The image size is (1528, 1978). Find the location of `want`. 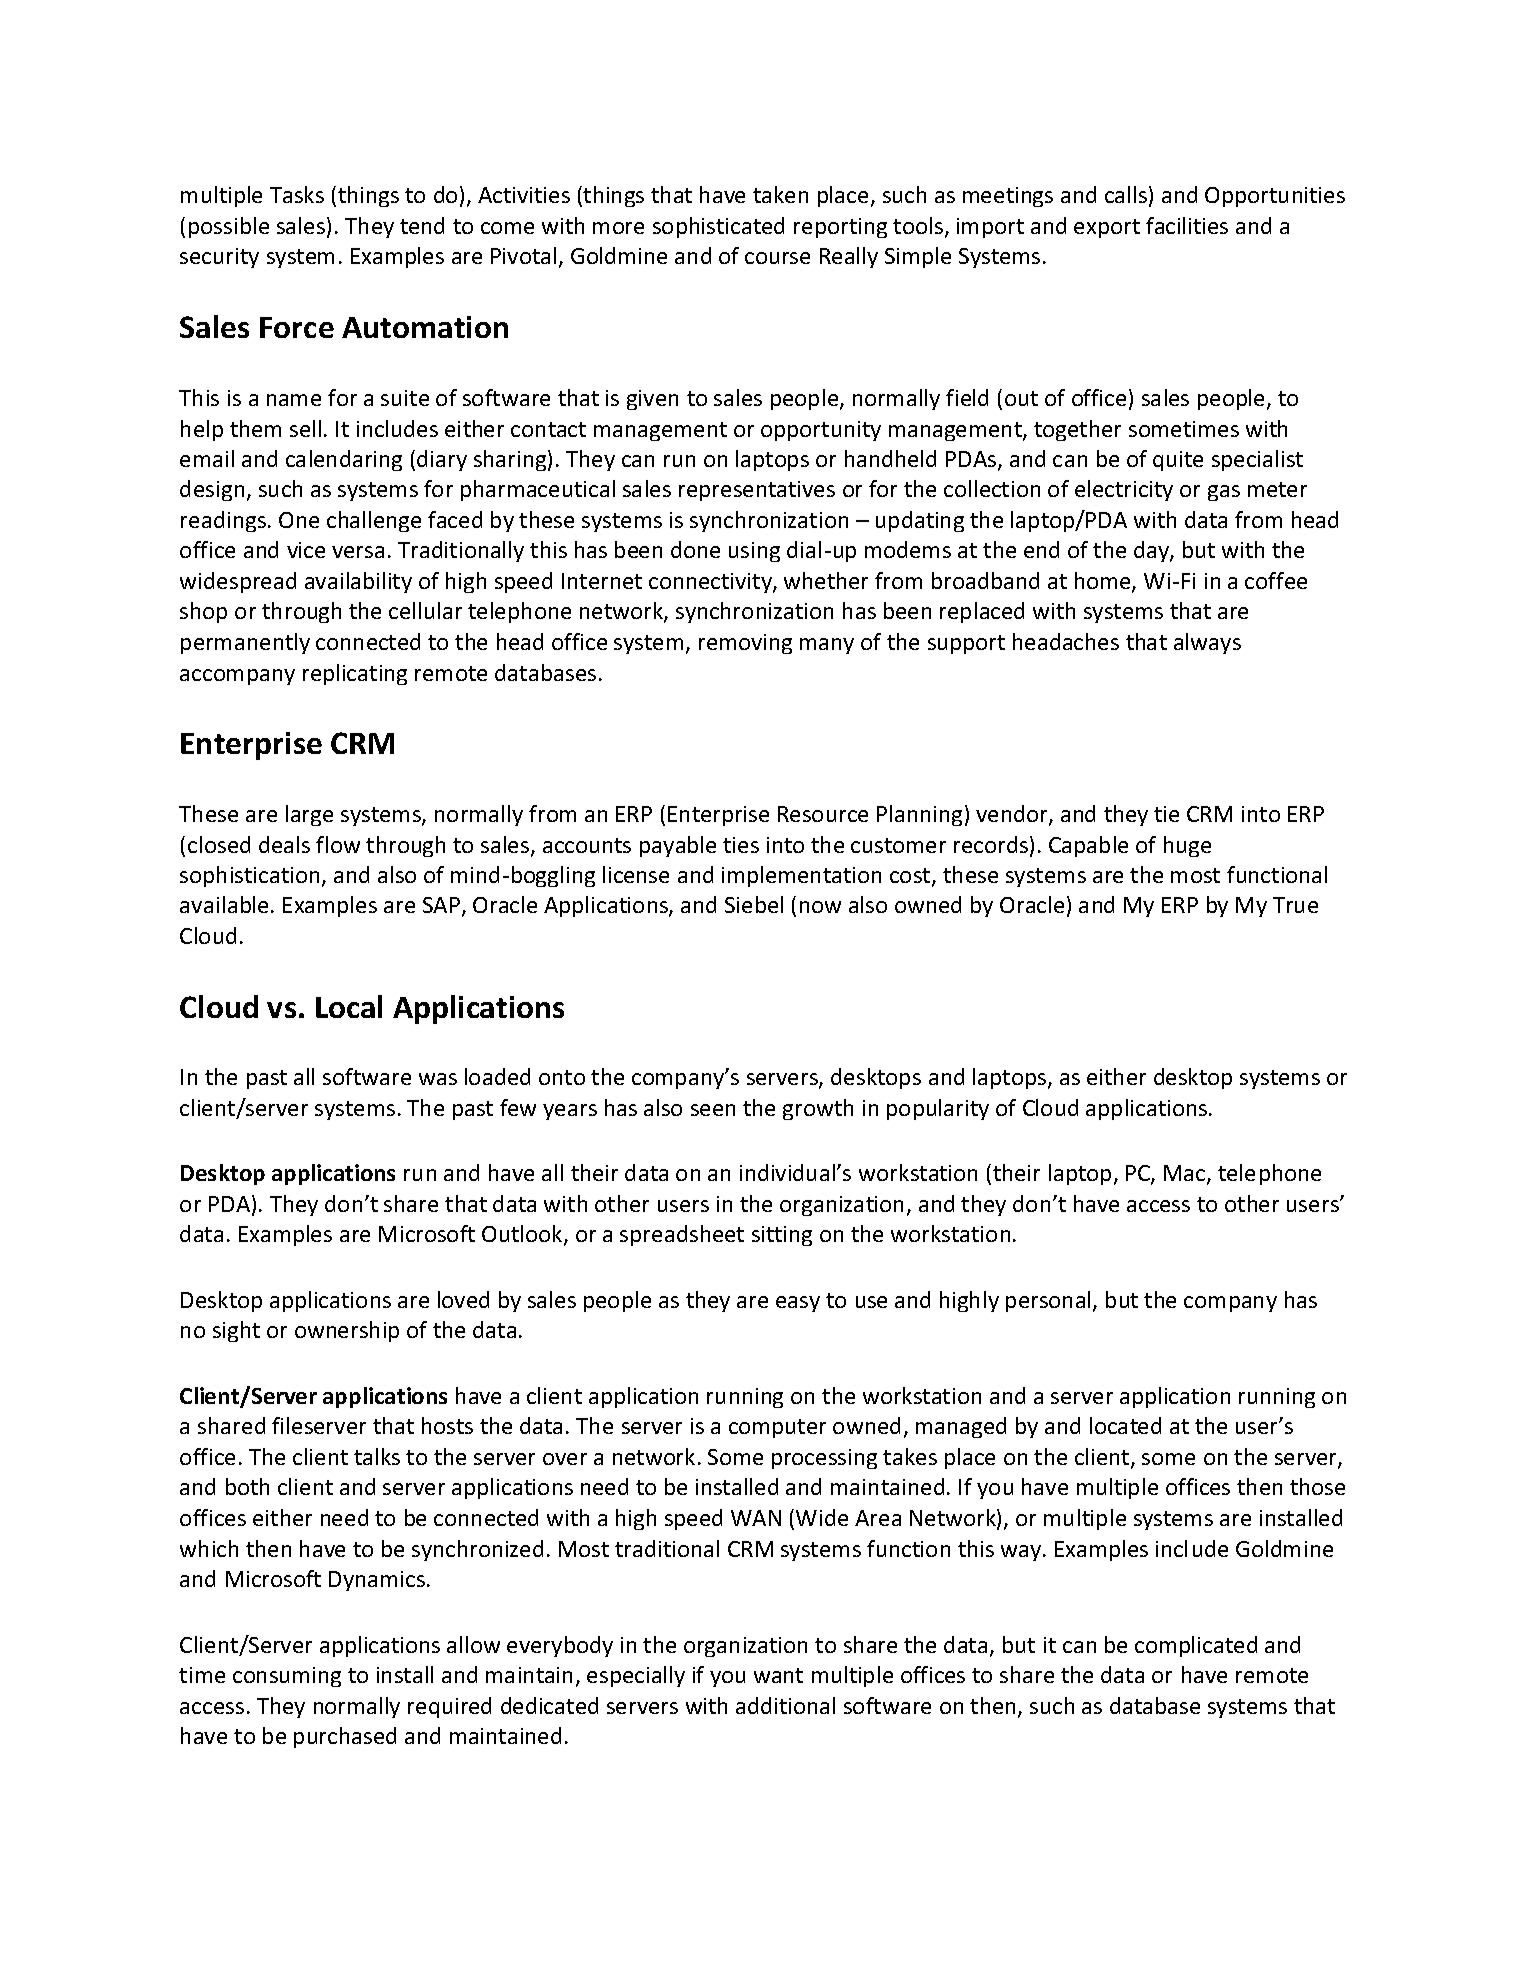

want is located at coordinates (778, 1675).
